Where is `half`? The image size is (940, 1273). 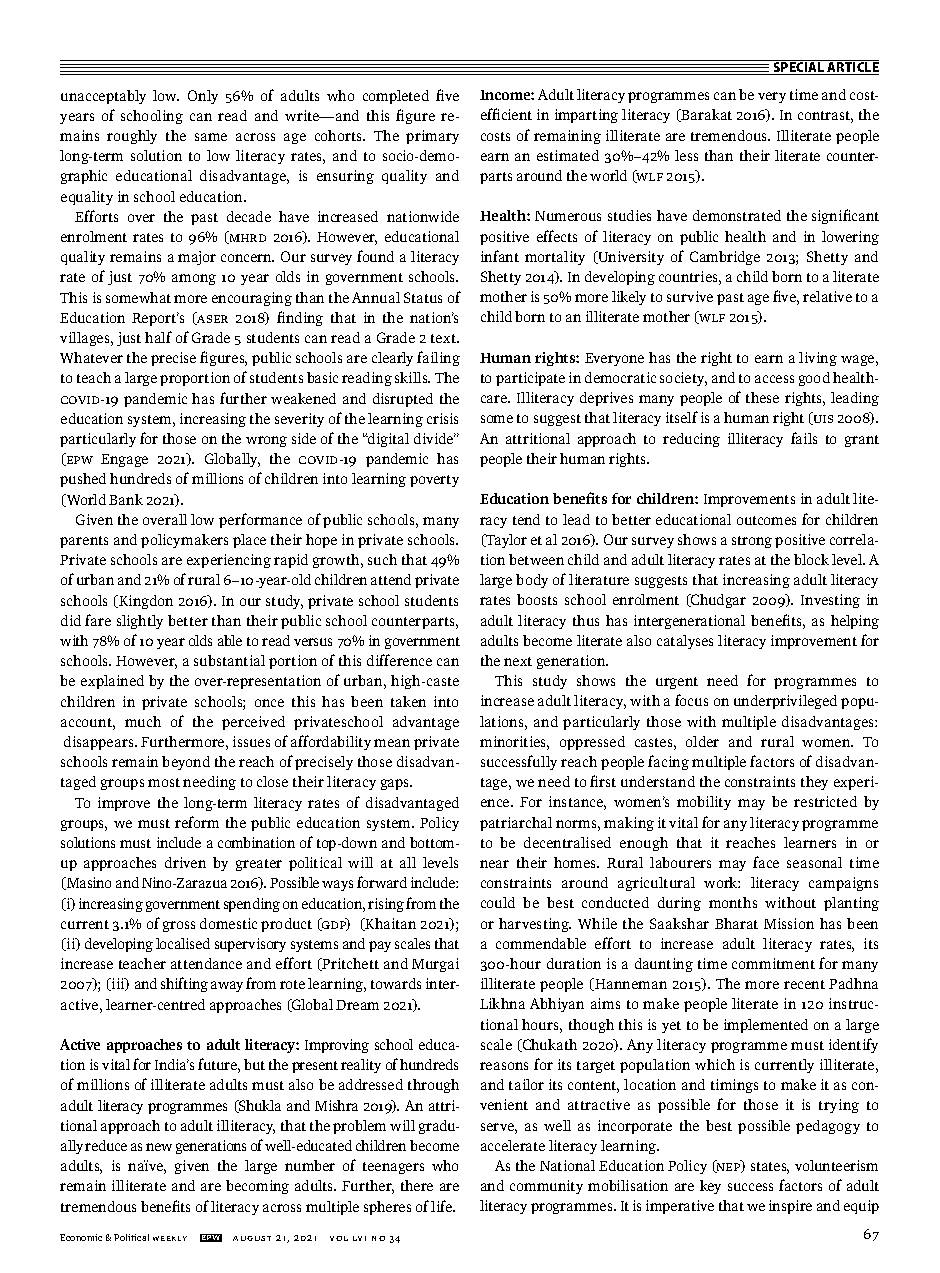 half is located at coordinates (158, 337).
